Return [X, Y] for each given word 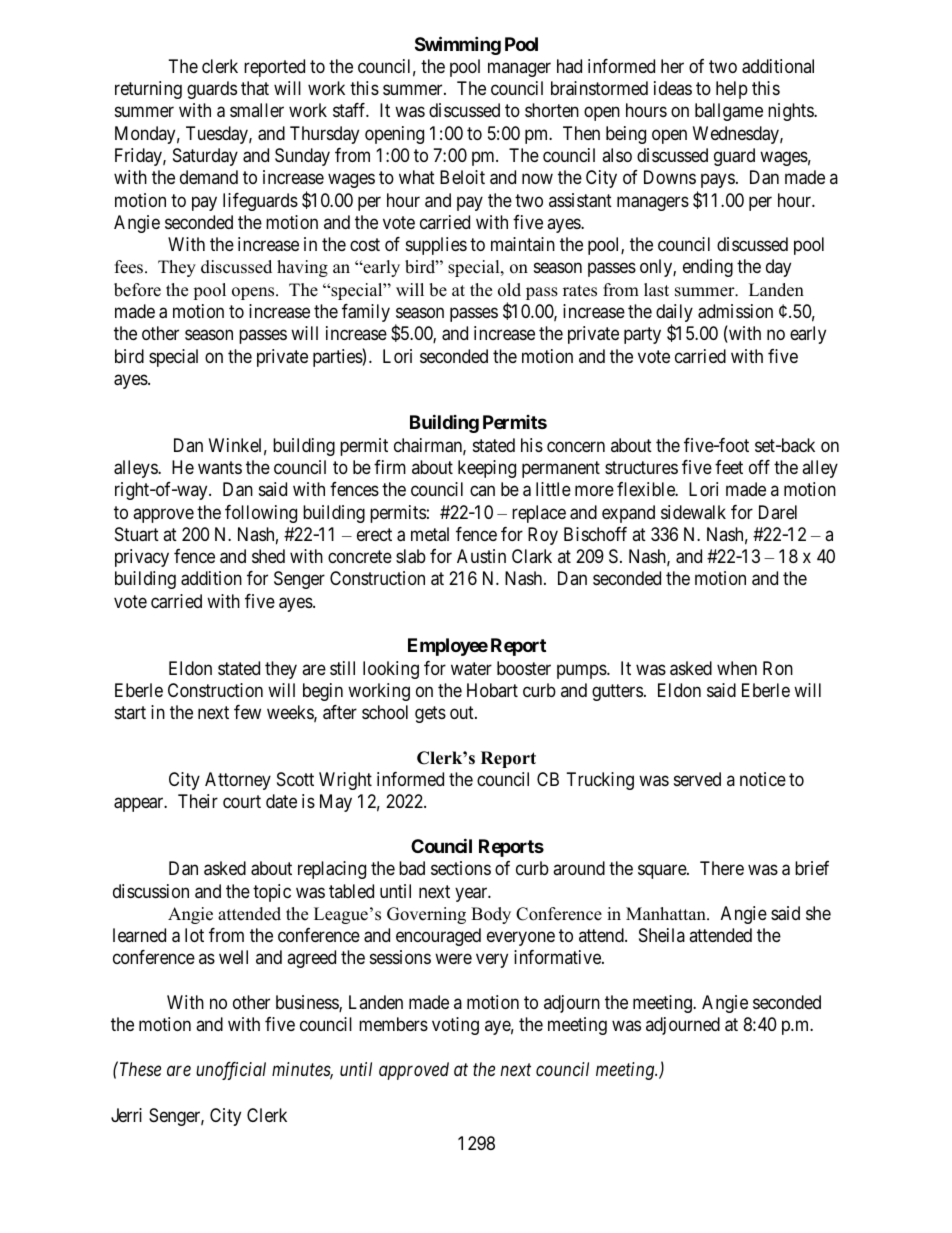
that [255, 88]
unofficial [231, 1071]
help [732, 90]
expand [628, 514]
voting [455, 1026]
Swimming [458, 45]
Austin [481, 556]
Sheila [662, 935]
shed [268, 556]
